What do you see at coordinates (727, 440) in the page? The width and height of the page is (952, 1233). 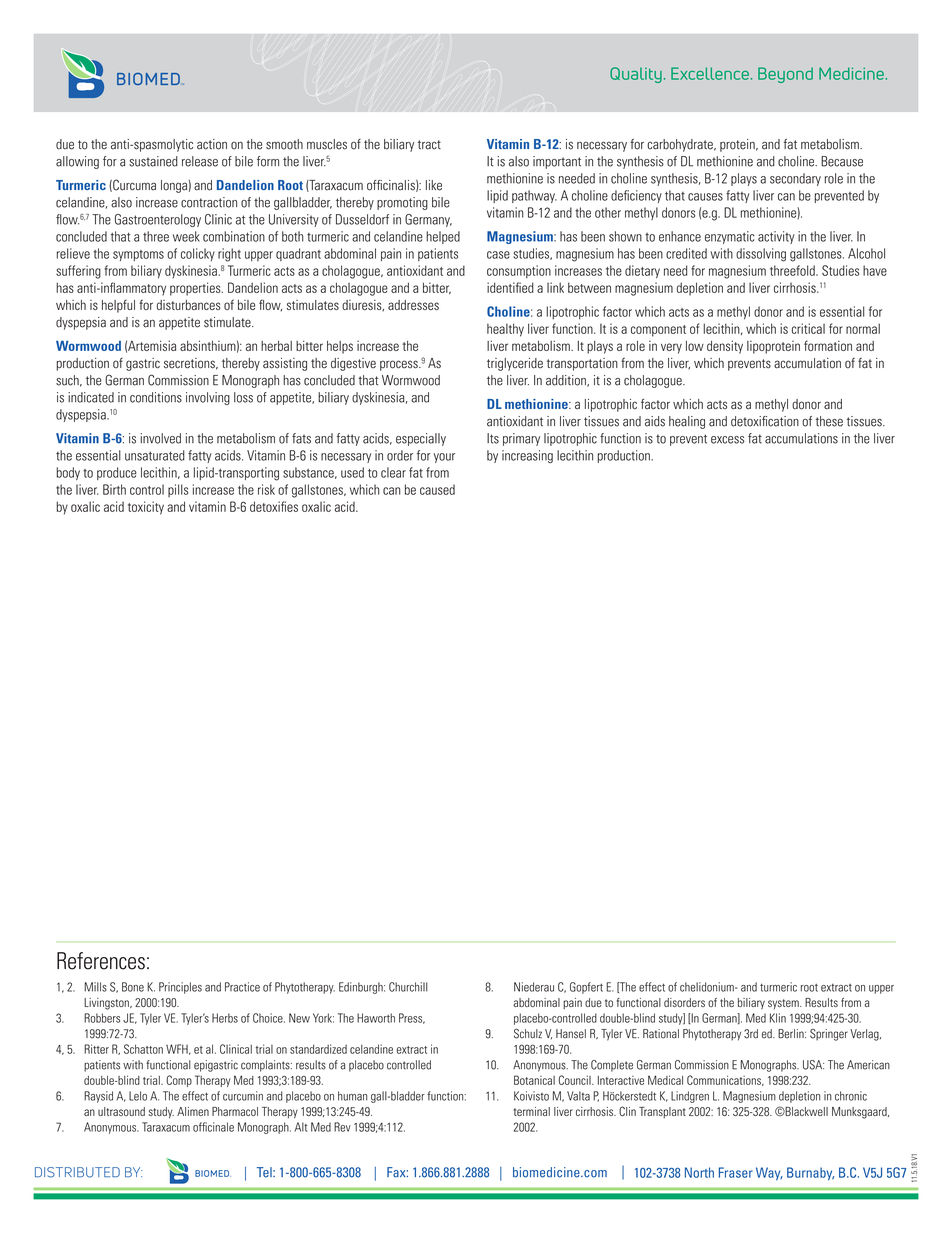 I see `excess` at bounding box center [727, 440].
